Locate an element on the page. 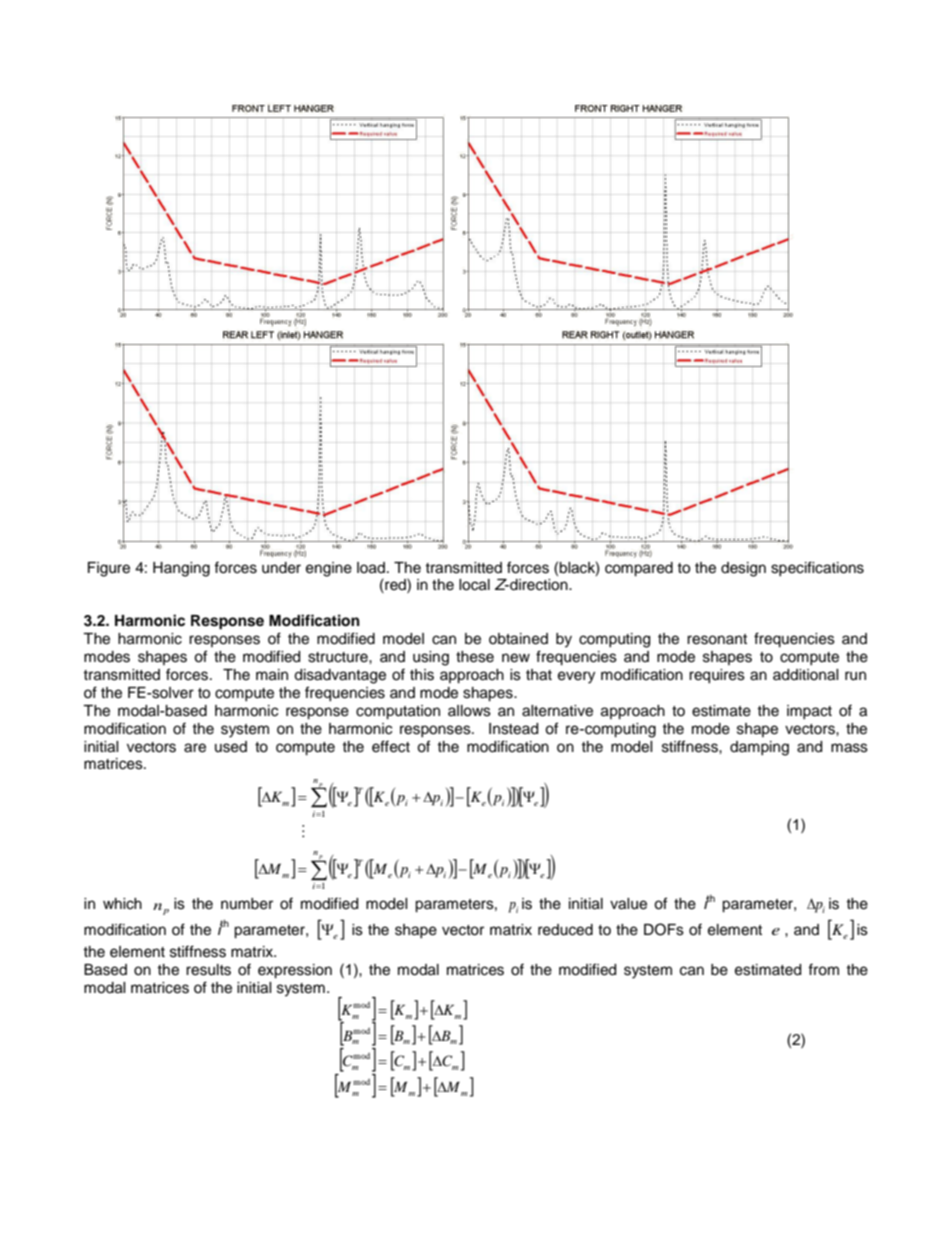  number is located at coordinates (247, 904).
